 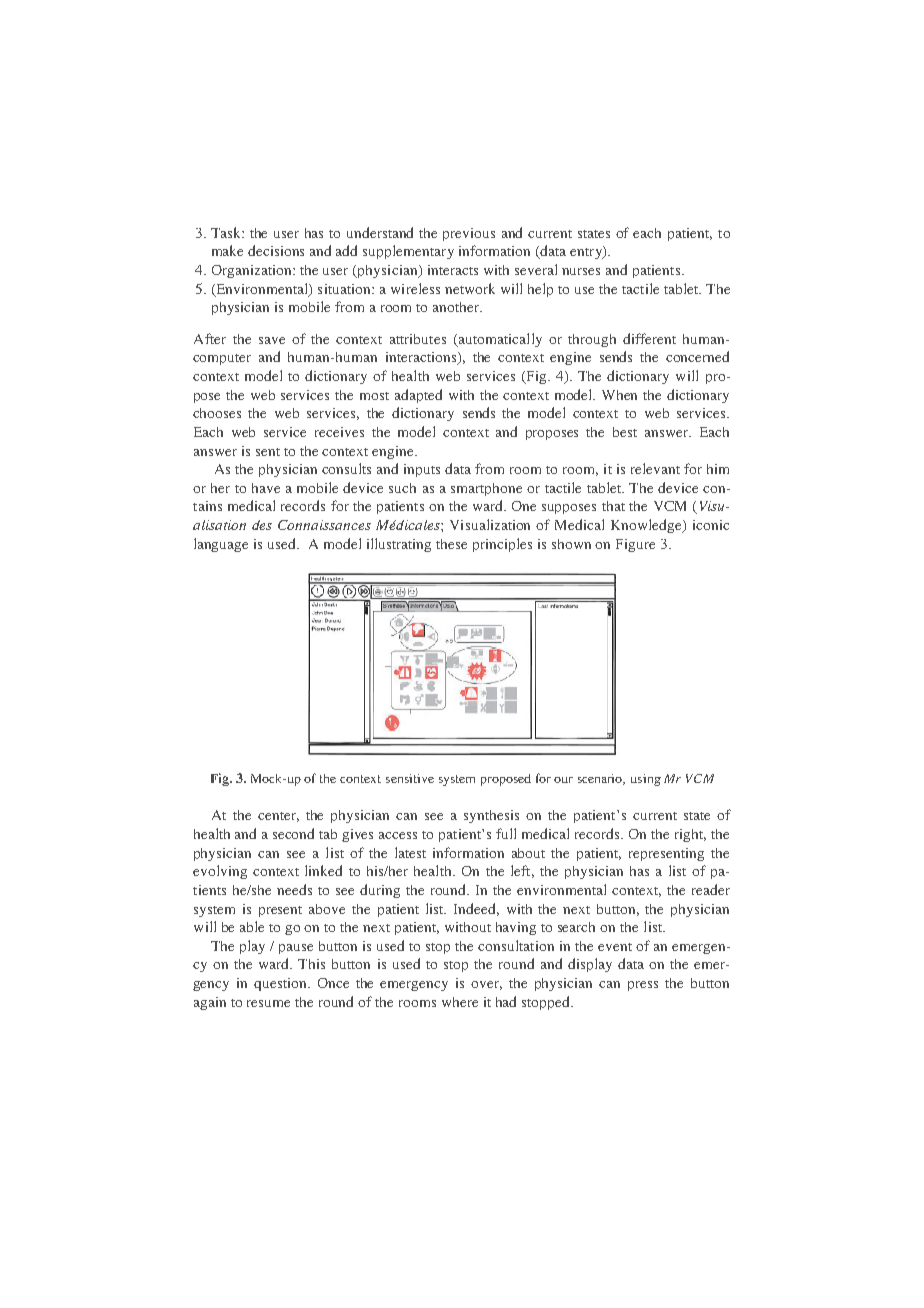 What do you see at coordinates (453, 270) in the image?
I see `interacts` at bounding box center [453, 270].
